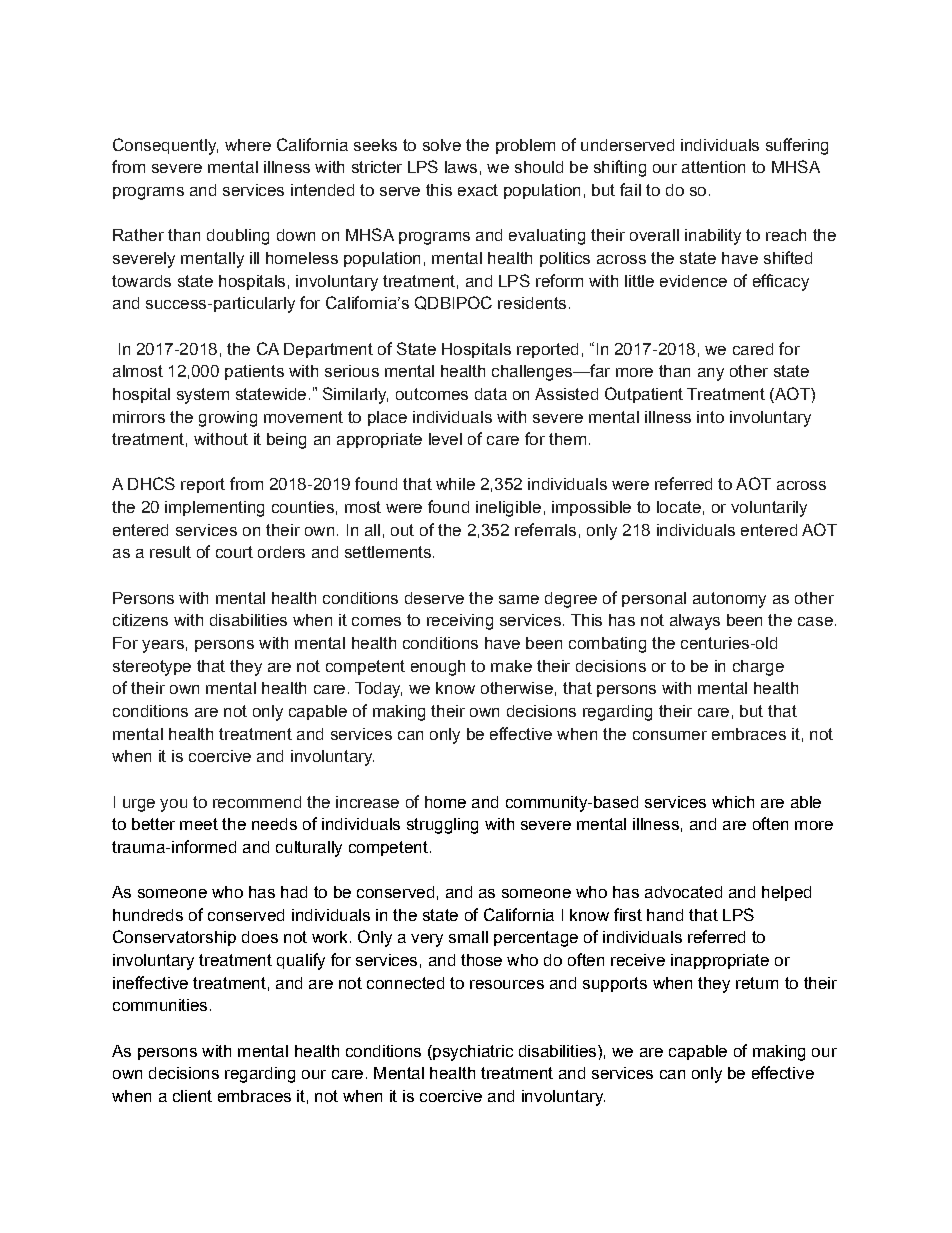  Describe the element at coordinates (163, 646) in the screenshot. I see `years` at that location.
